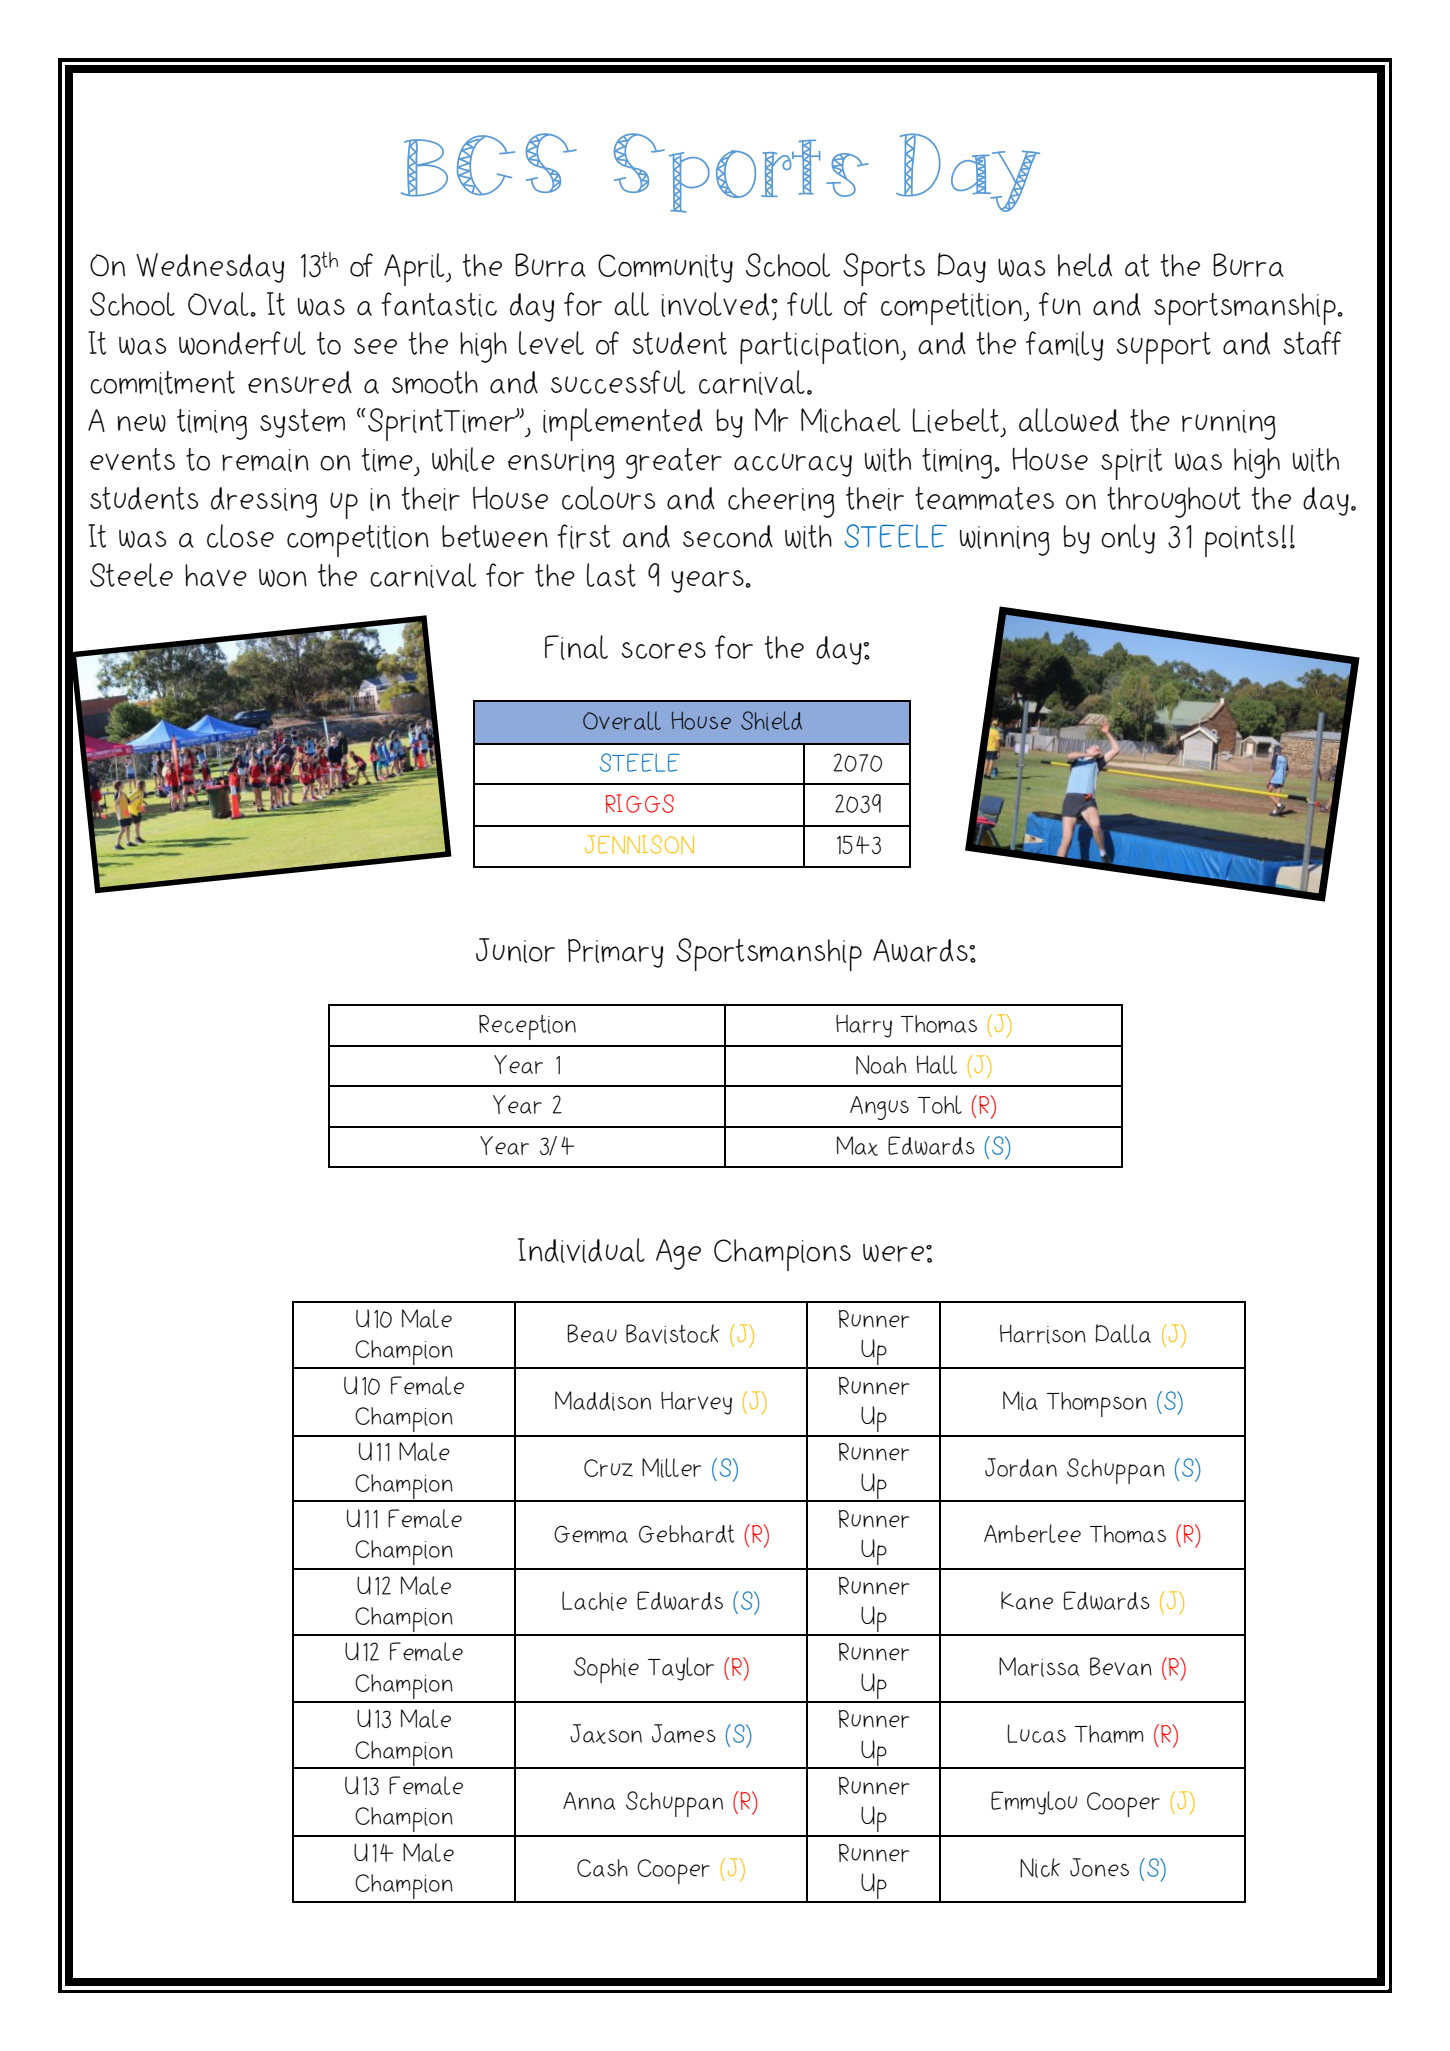  What do you see at coordinates (678, 1254) in the image?
I see `Age` at bounding box center [678, 1254].
